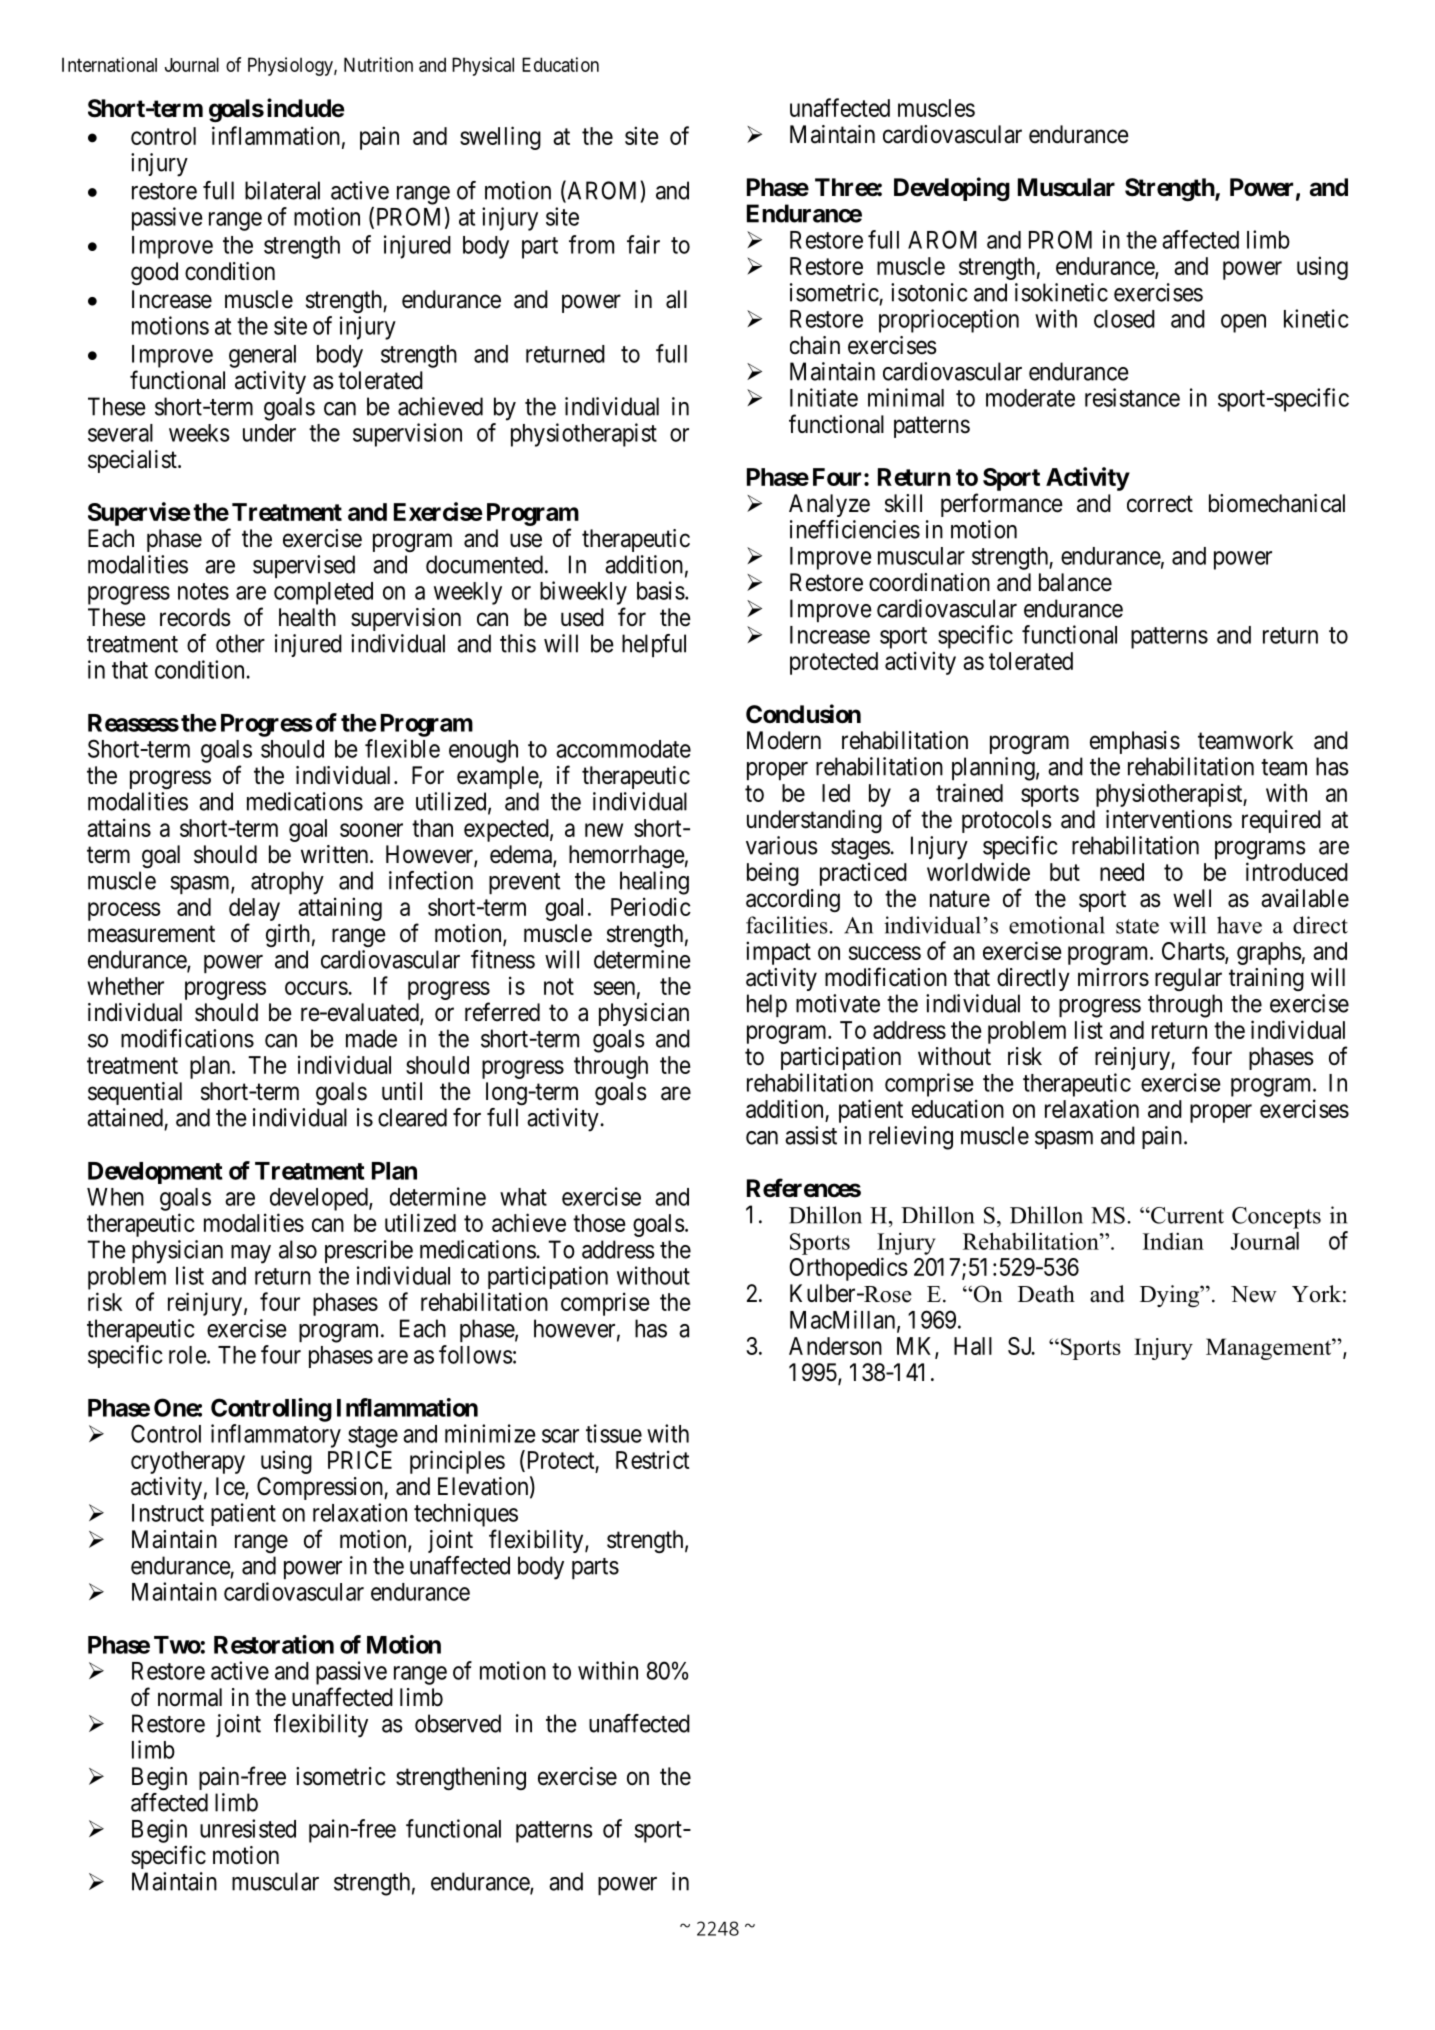 This document has width=1435, height=2030. I want to click on fair, so click(643, 244).
